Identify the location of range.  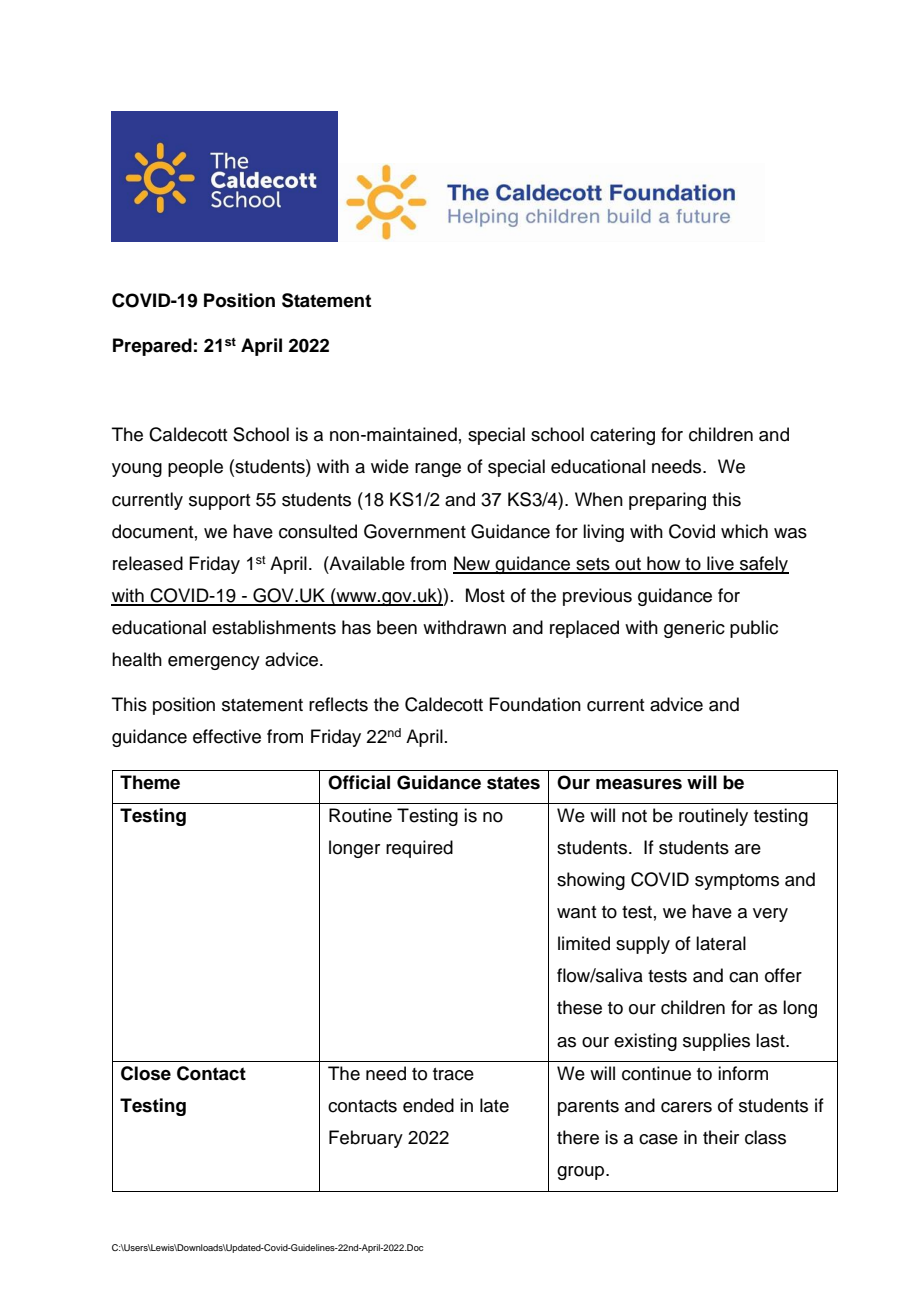
(438, 470).
